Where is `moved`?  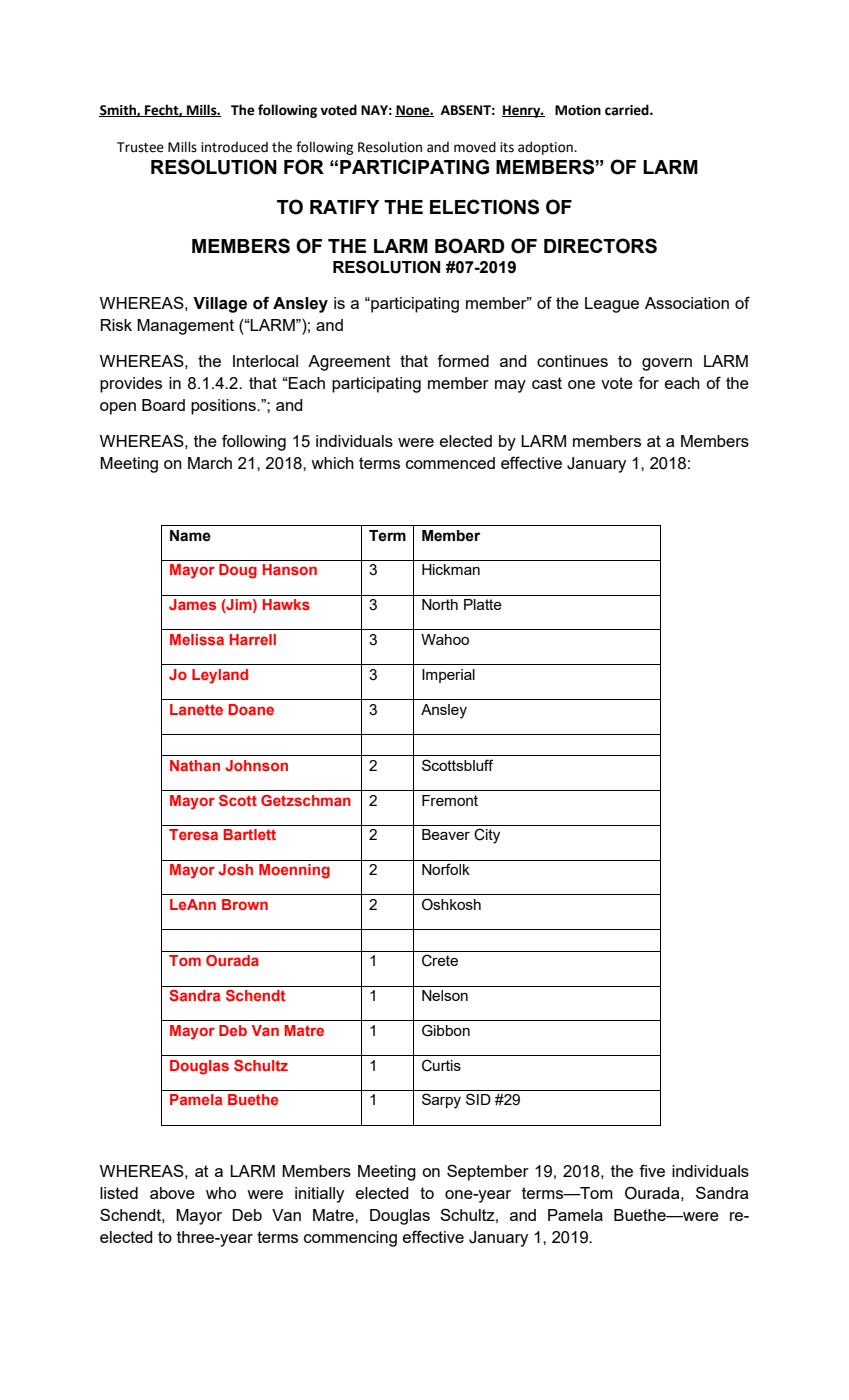
moved is located at coordinates (475, 147).
